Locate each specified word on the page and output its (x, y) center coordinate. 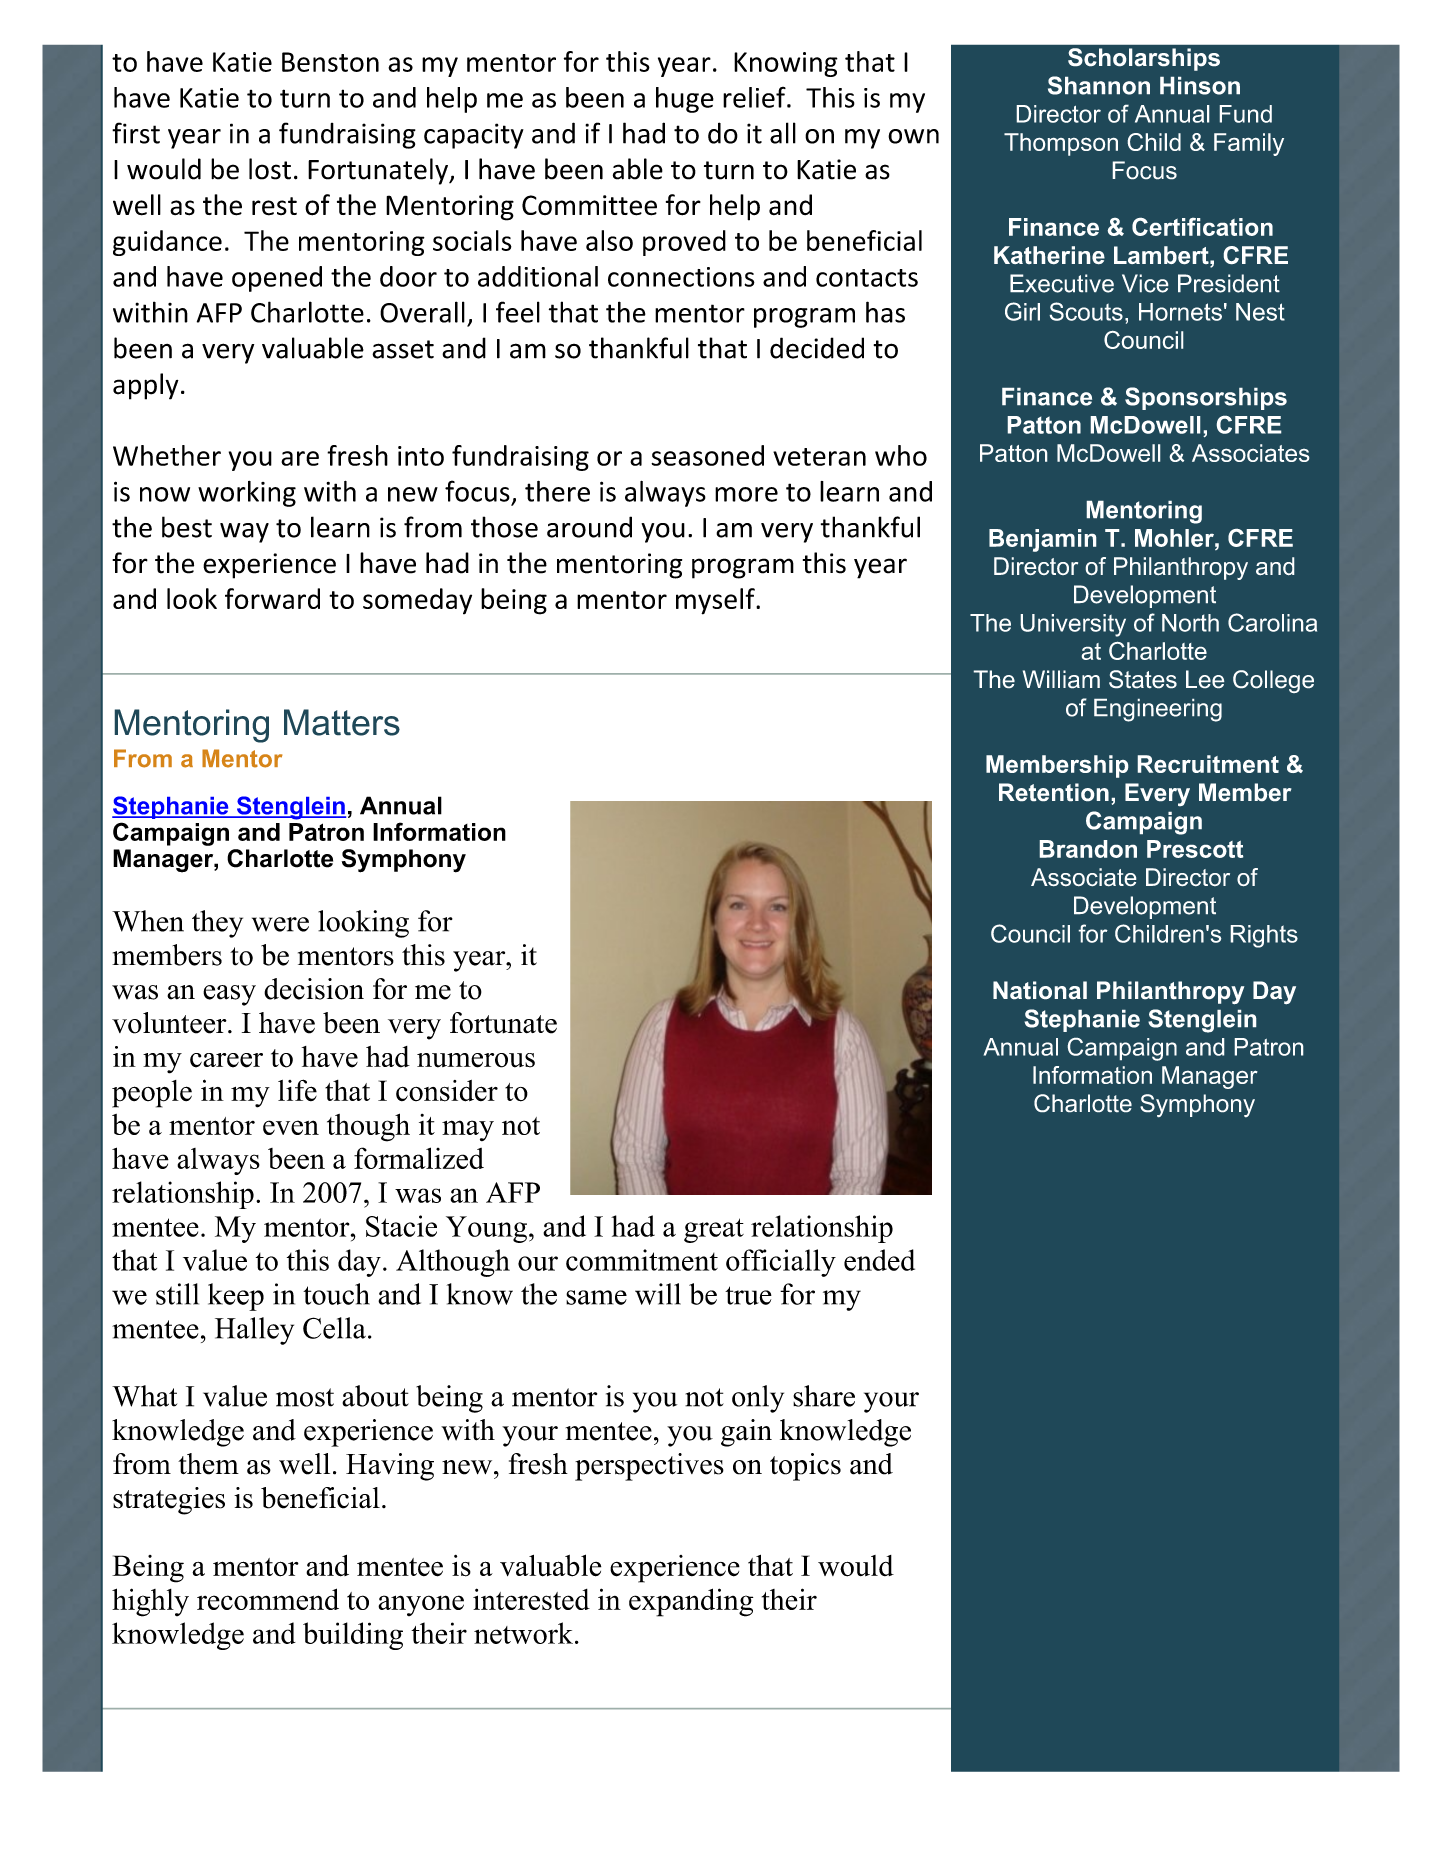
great (714, 1230)
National (1040, 990)
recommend (268, 1599)
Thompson (1061, 144)
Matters (342, 722)
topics (805, 1467)
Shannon (1099, 85)
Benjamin (1042, 540)
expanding (691, 1602)
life (297, 1090)
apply (146, 386)
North (1190, 623)
